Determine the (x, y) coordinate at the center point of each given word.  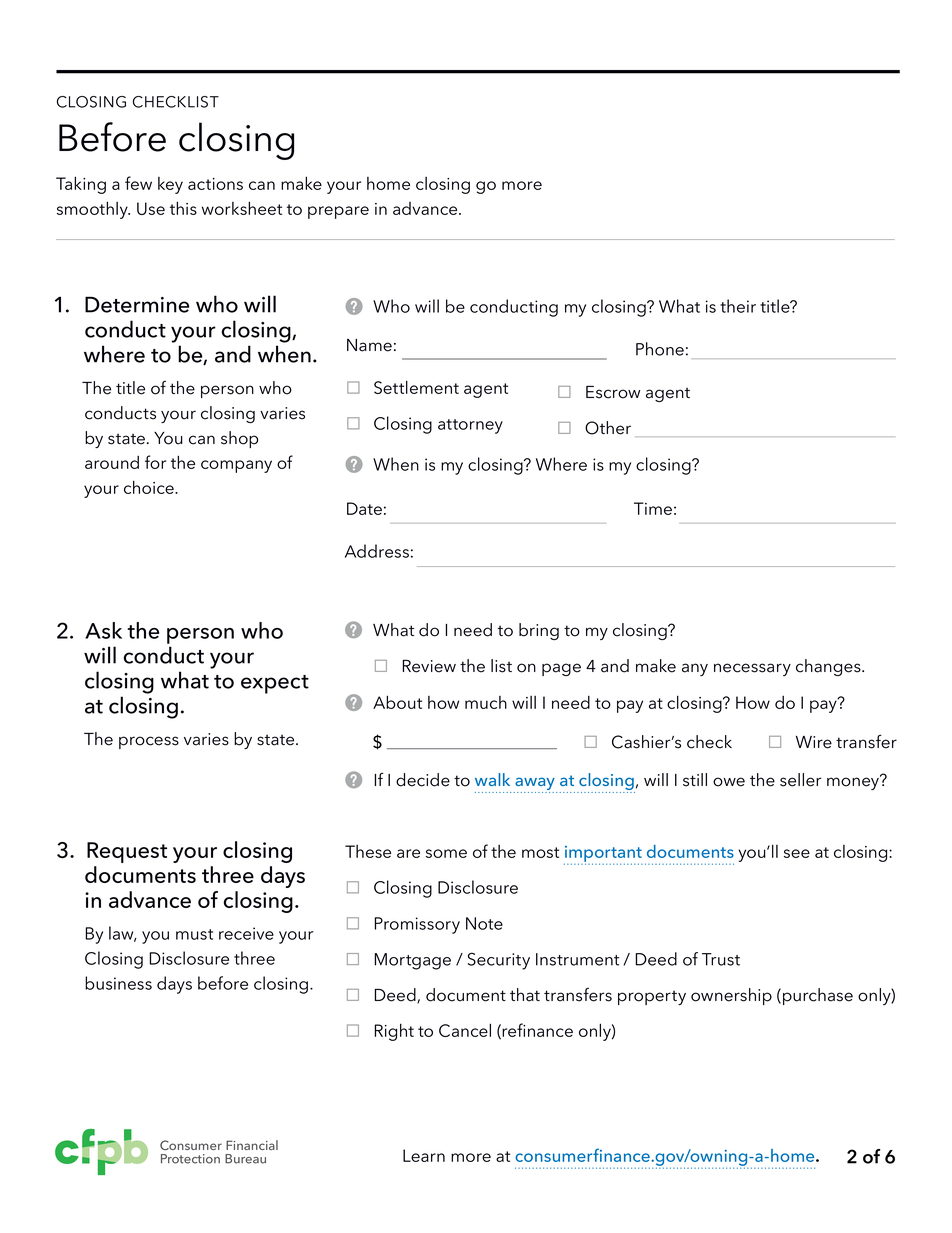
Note (484, 923)
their (738, 306)
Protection (190, 1159)
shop (239, 439)
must (194, 934)
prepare (338, 212)
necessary (752, 669)
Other (608, 428)
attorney (470, 426)
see (797, 853)
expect (275, 684)
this (183, 208)
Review (429, 666)
